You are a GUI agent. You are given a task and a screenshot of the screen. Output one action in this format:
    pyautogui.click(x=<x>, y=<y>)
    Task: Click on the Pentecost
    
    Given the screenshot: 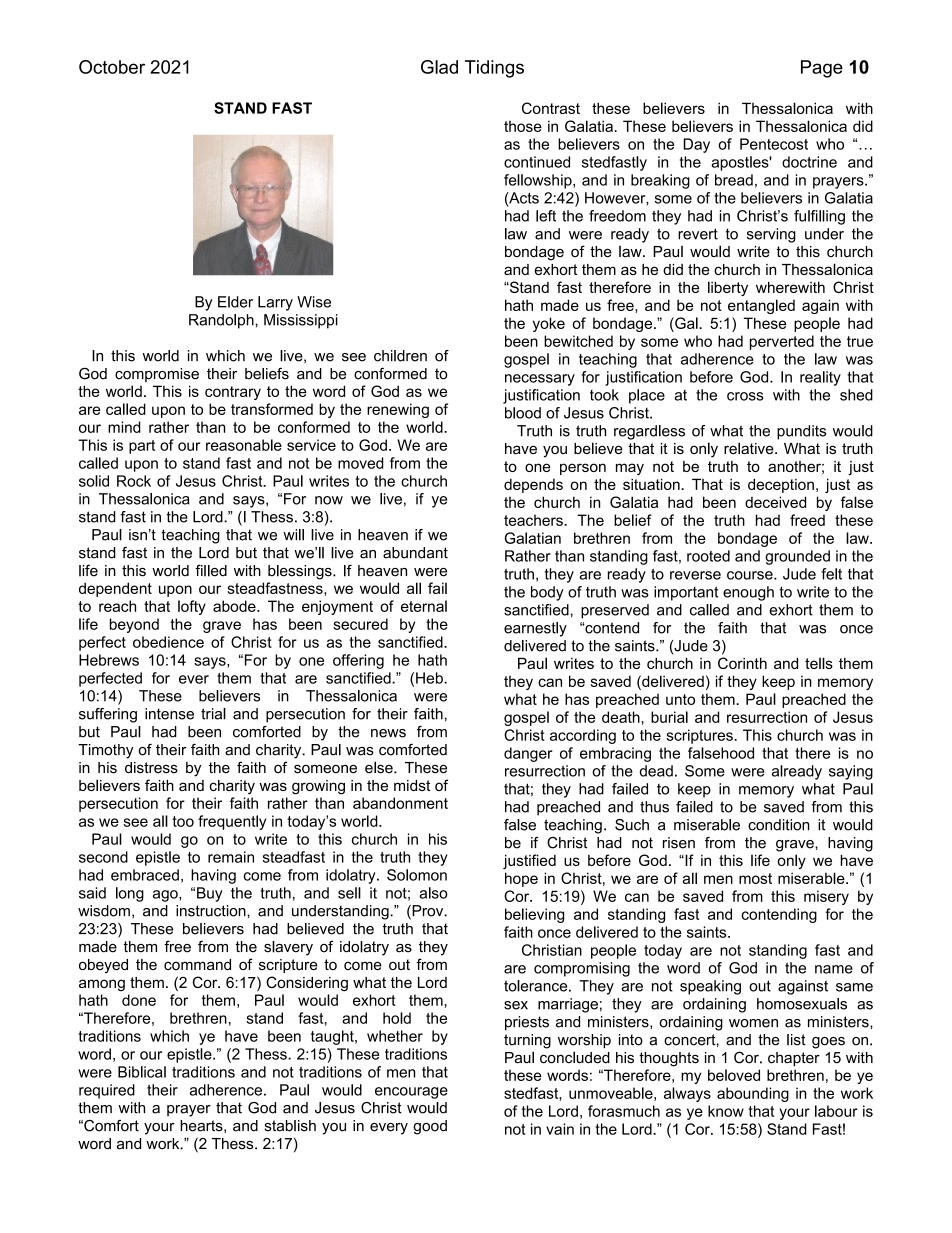 What is the action you would take?
    pyautogui.click(x=774, y=144)
